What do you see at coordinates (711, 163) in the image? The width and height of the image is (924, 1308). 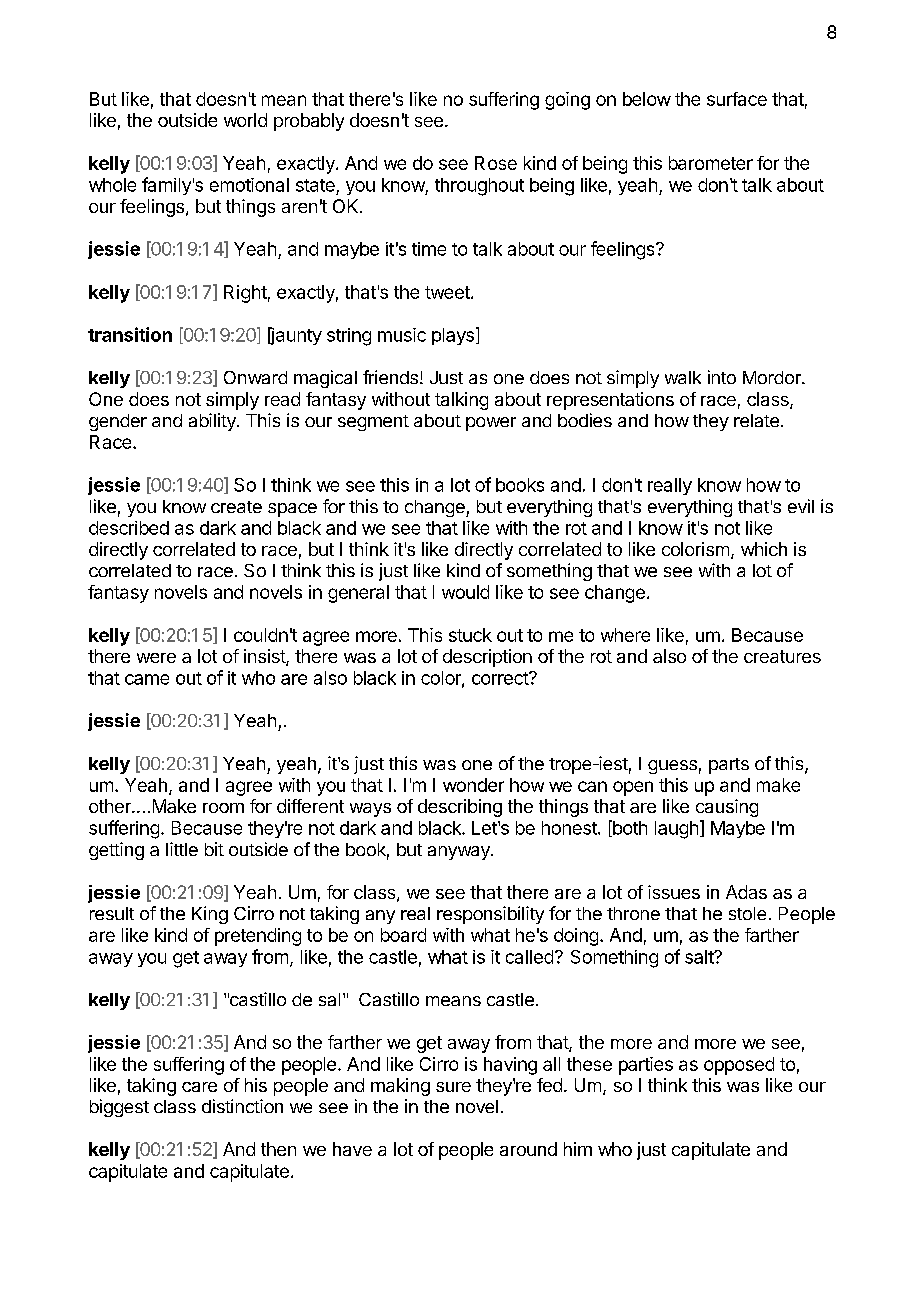 I see `barometer` at bounding box center [711, 163].
